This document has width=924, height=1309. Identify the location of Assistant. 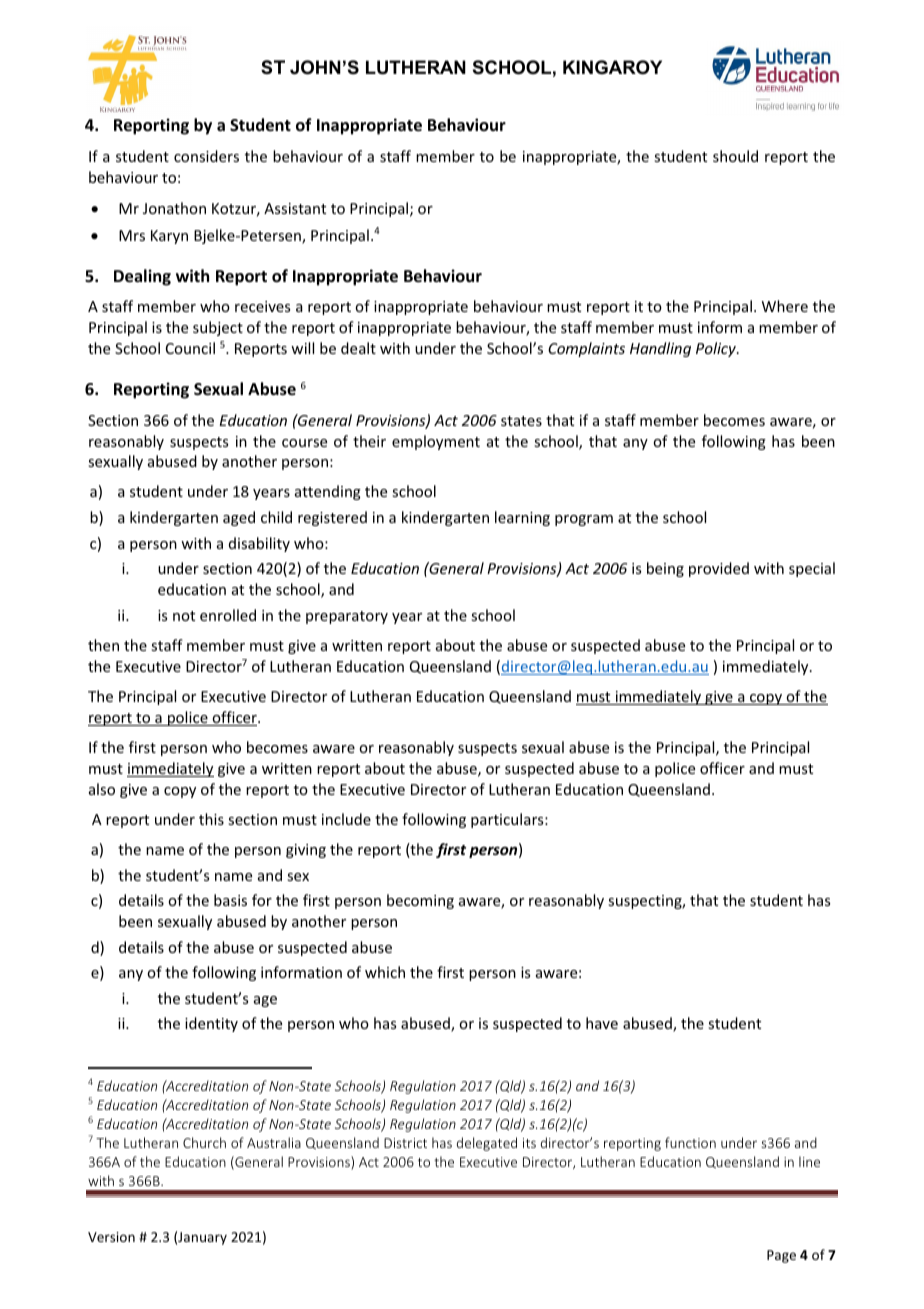
(295, 208).
